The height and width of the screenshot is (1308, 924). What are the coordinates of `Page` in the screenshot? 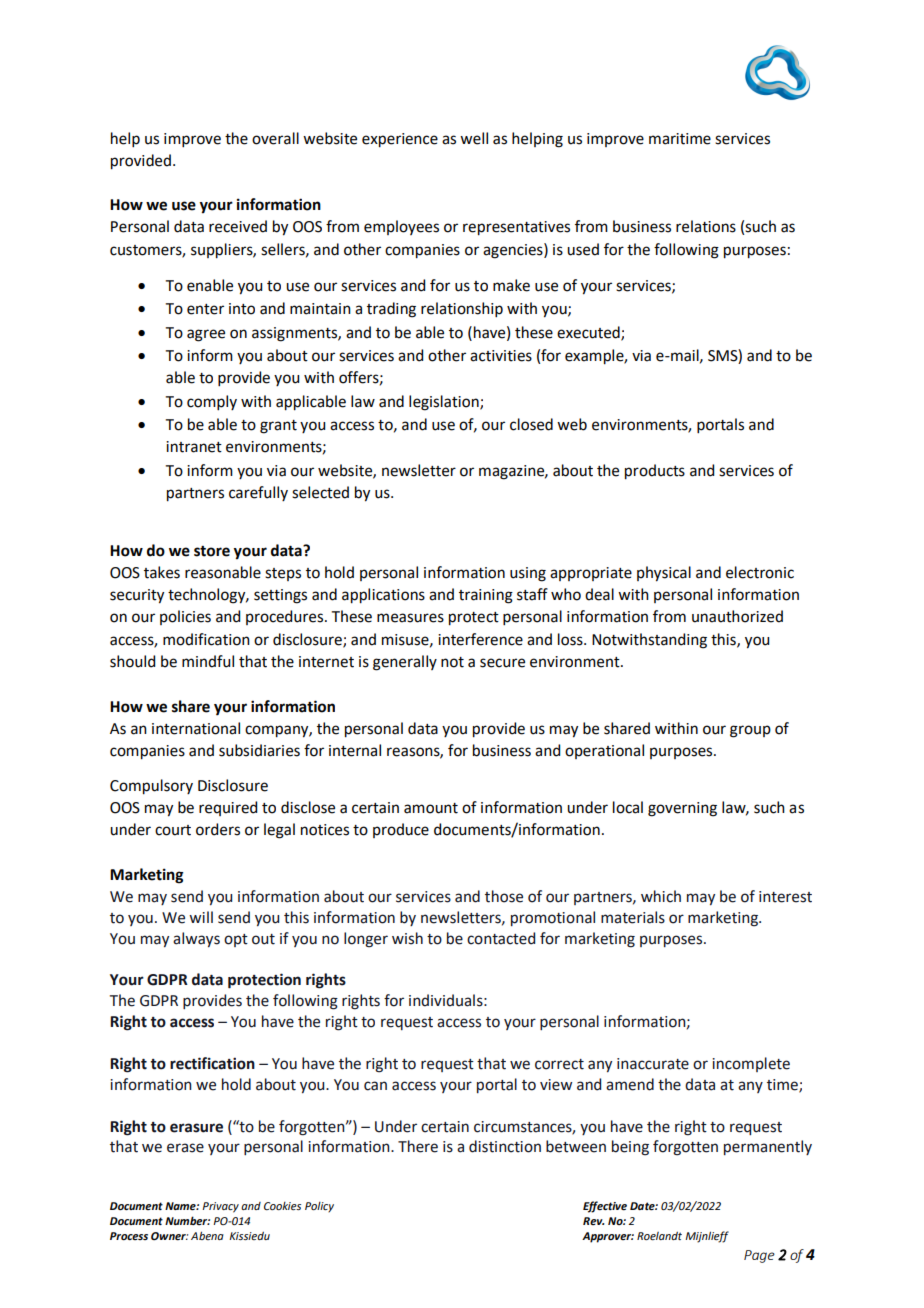 It's located at (759, 1256).
